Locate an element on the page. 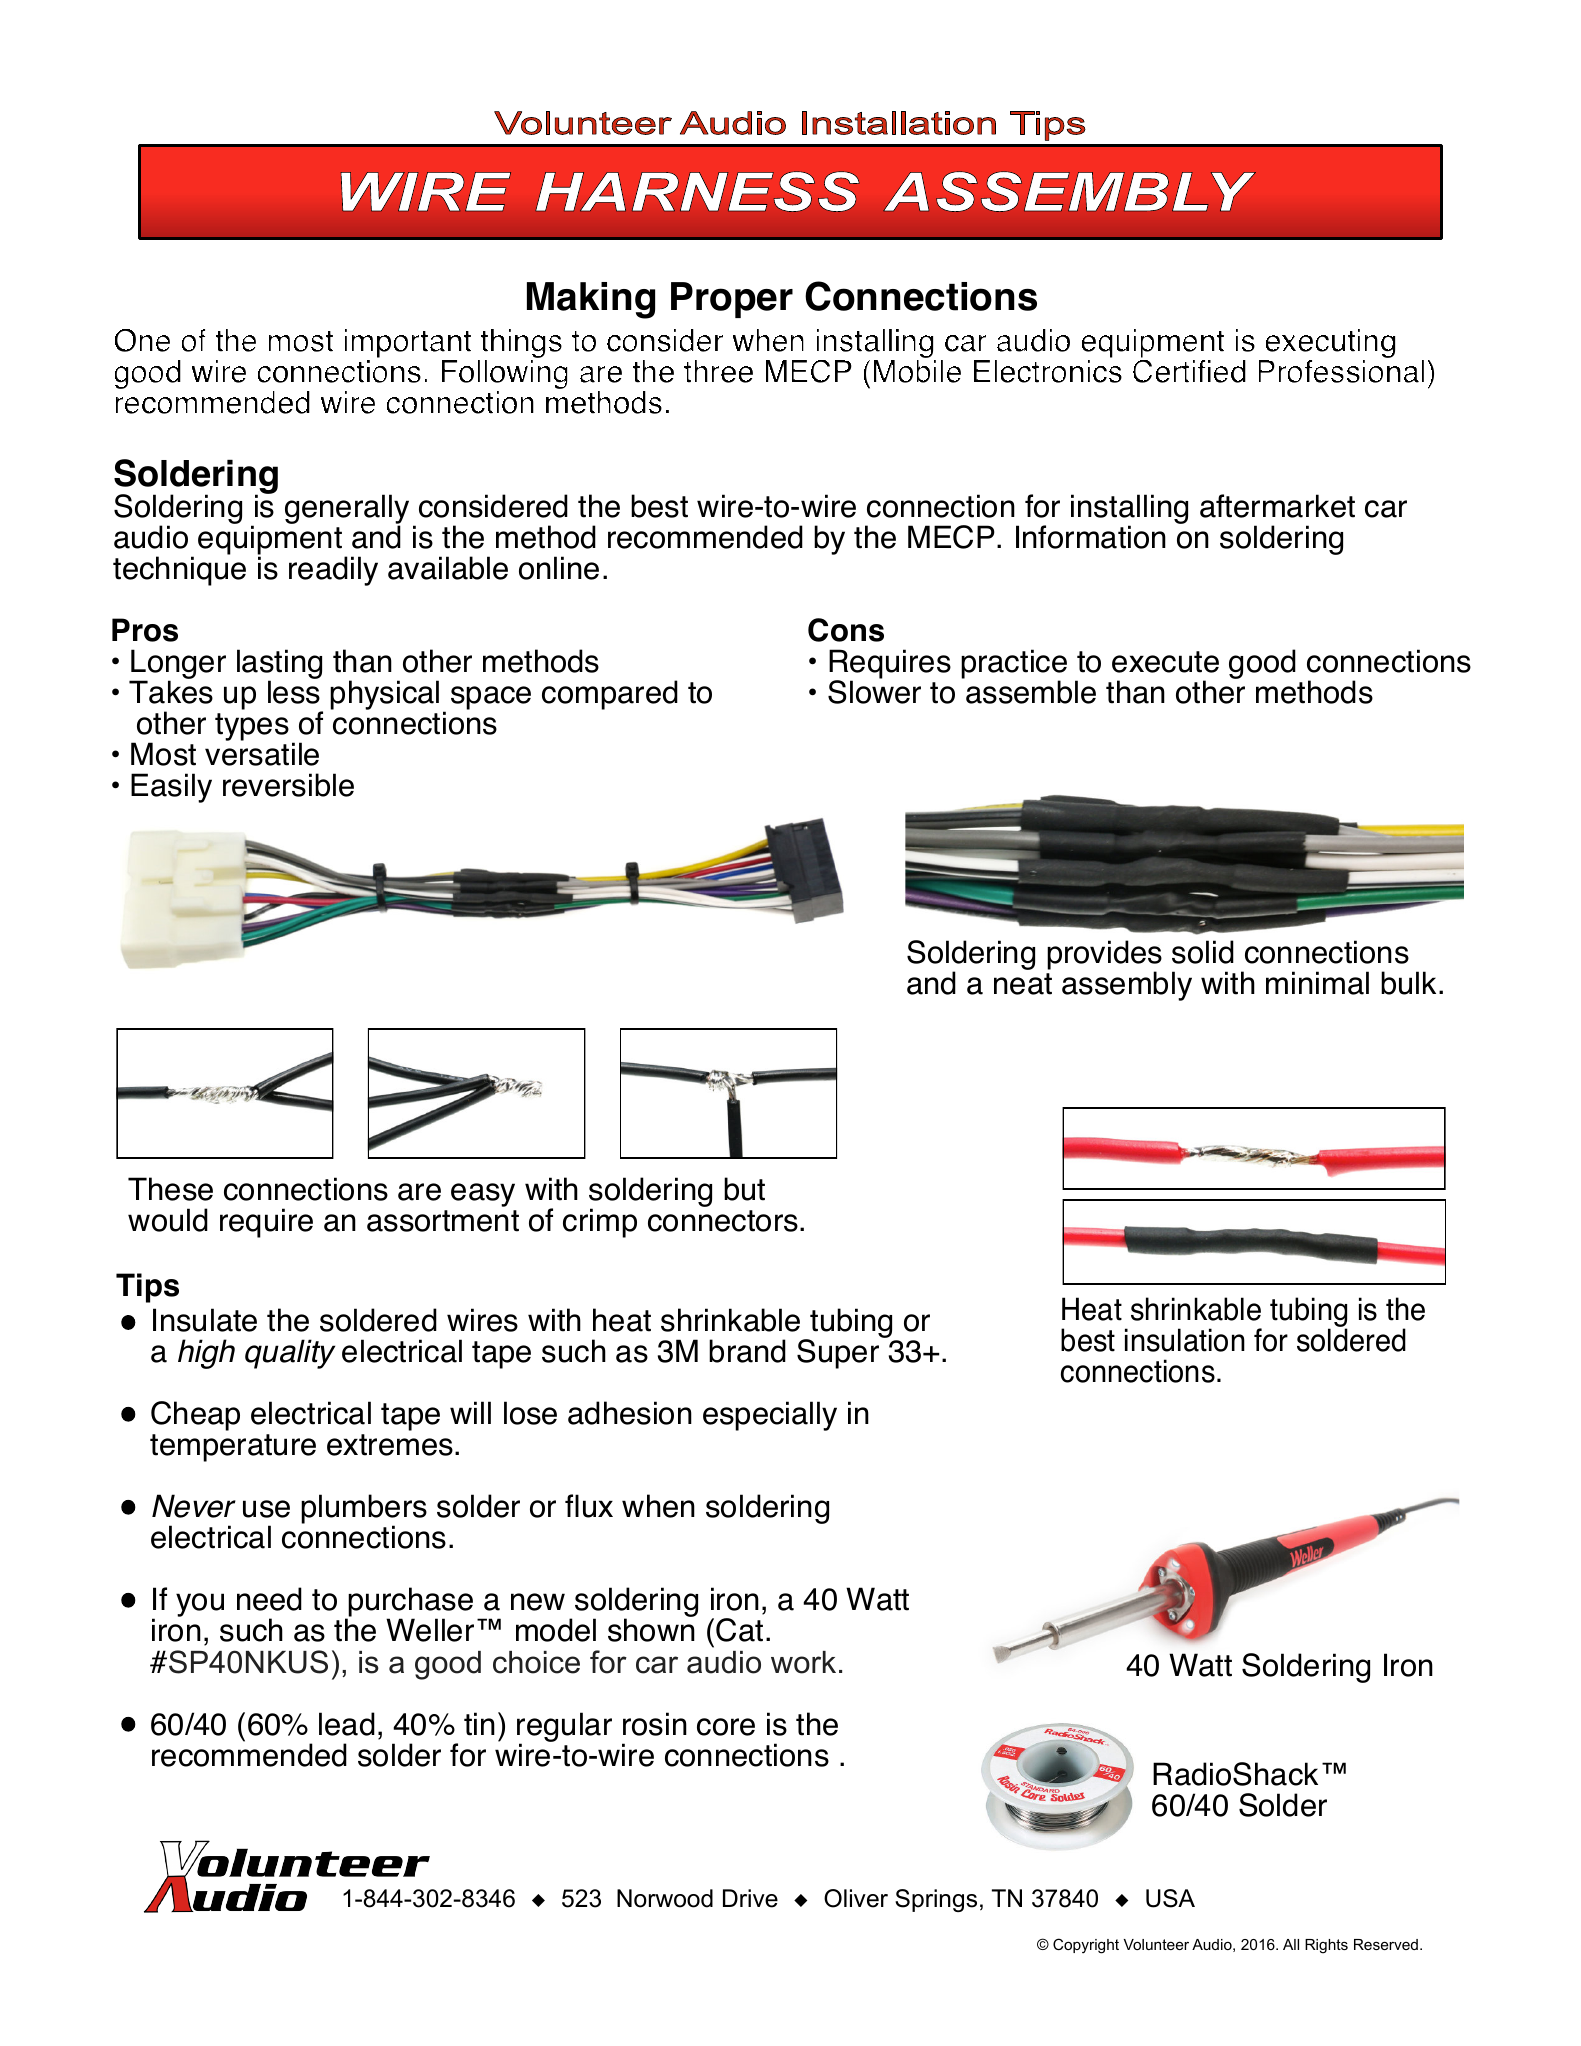 The width and height of the page is (1581, 2046). three is located at coordinates (718, 371).
